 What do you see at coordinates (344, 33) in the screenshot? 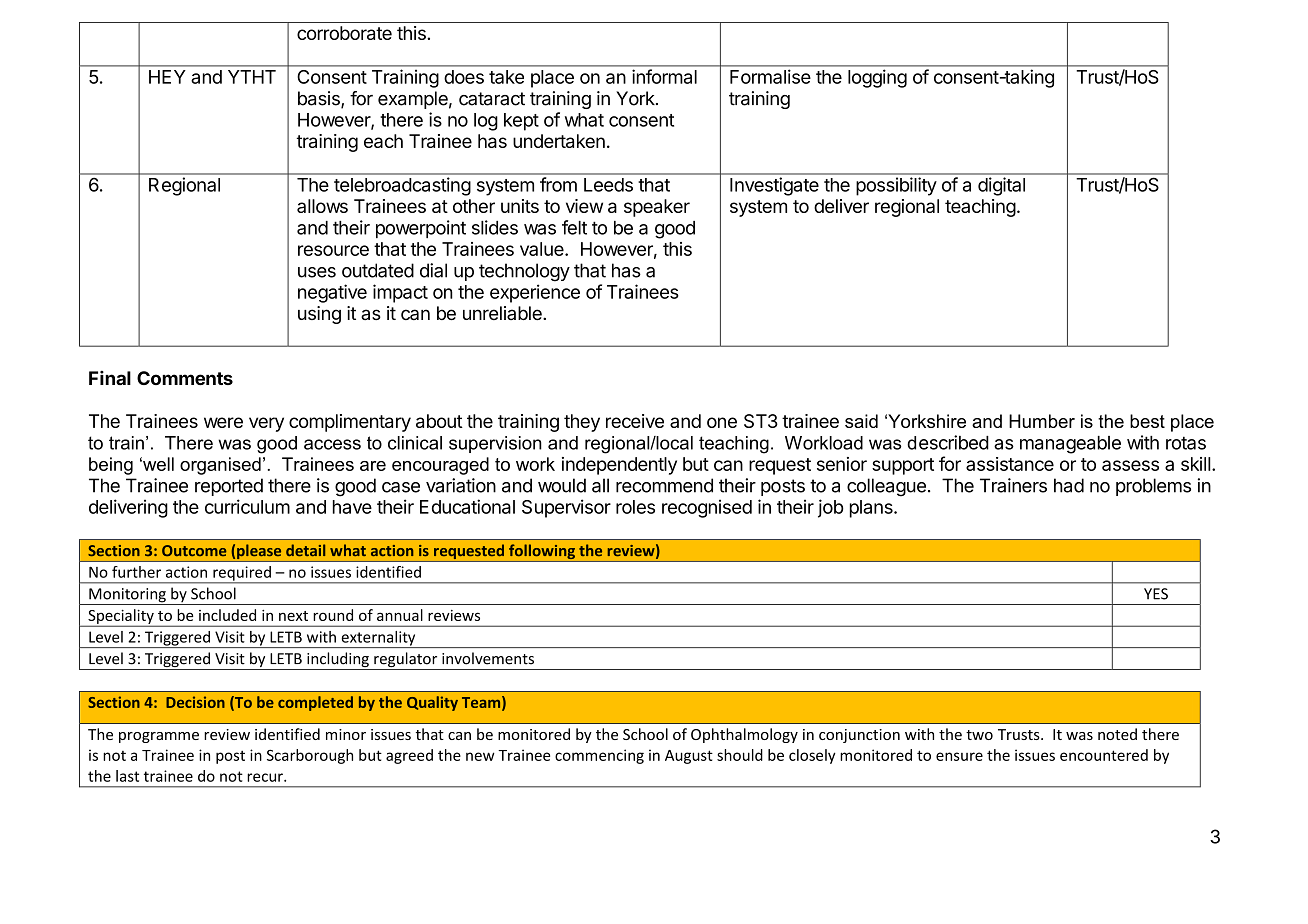
I see `corroborate` at bounding box center [344, 33].
